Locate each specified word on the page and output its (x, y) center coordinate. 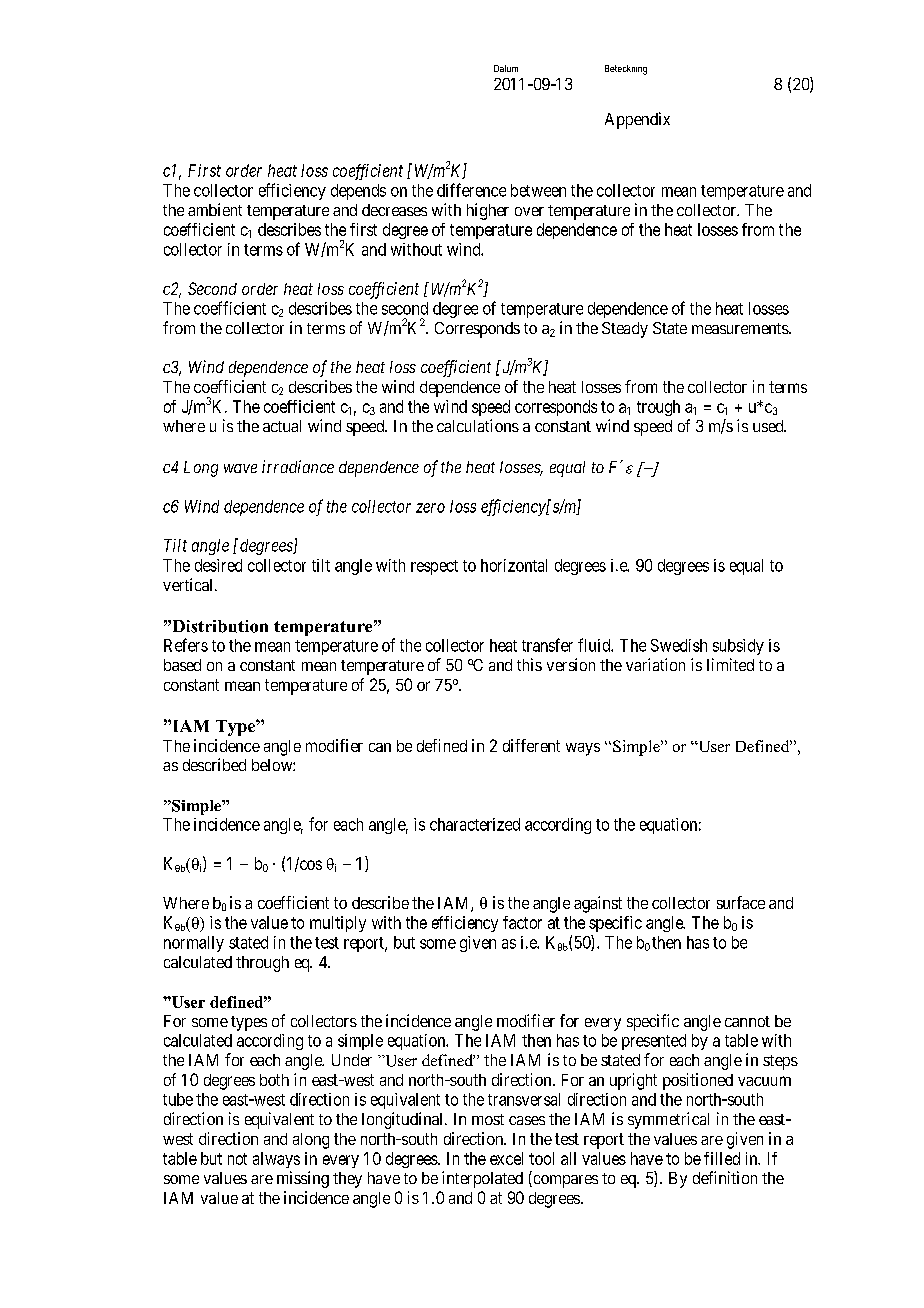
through (262, 964)
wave (240, 468)
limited (730, 664)
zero (430, 508)
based (182, 665)
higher (488, 211)
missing (303, 1179)
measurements (741, 328)
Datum (506, 68)
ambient (215, 209)
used (769, 426)
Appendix (637, 120)
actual (282, 426)
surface (741, 902)
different (531, 745)
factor (522, 922)
